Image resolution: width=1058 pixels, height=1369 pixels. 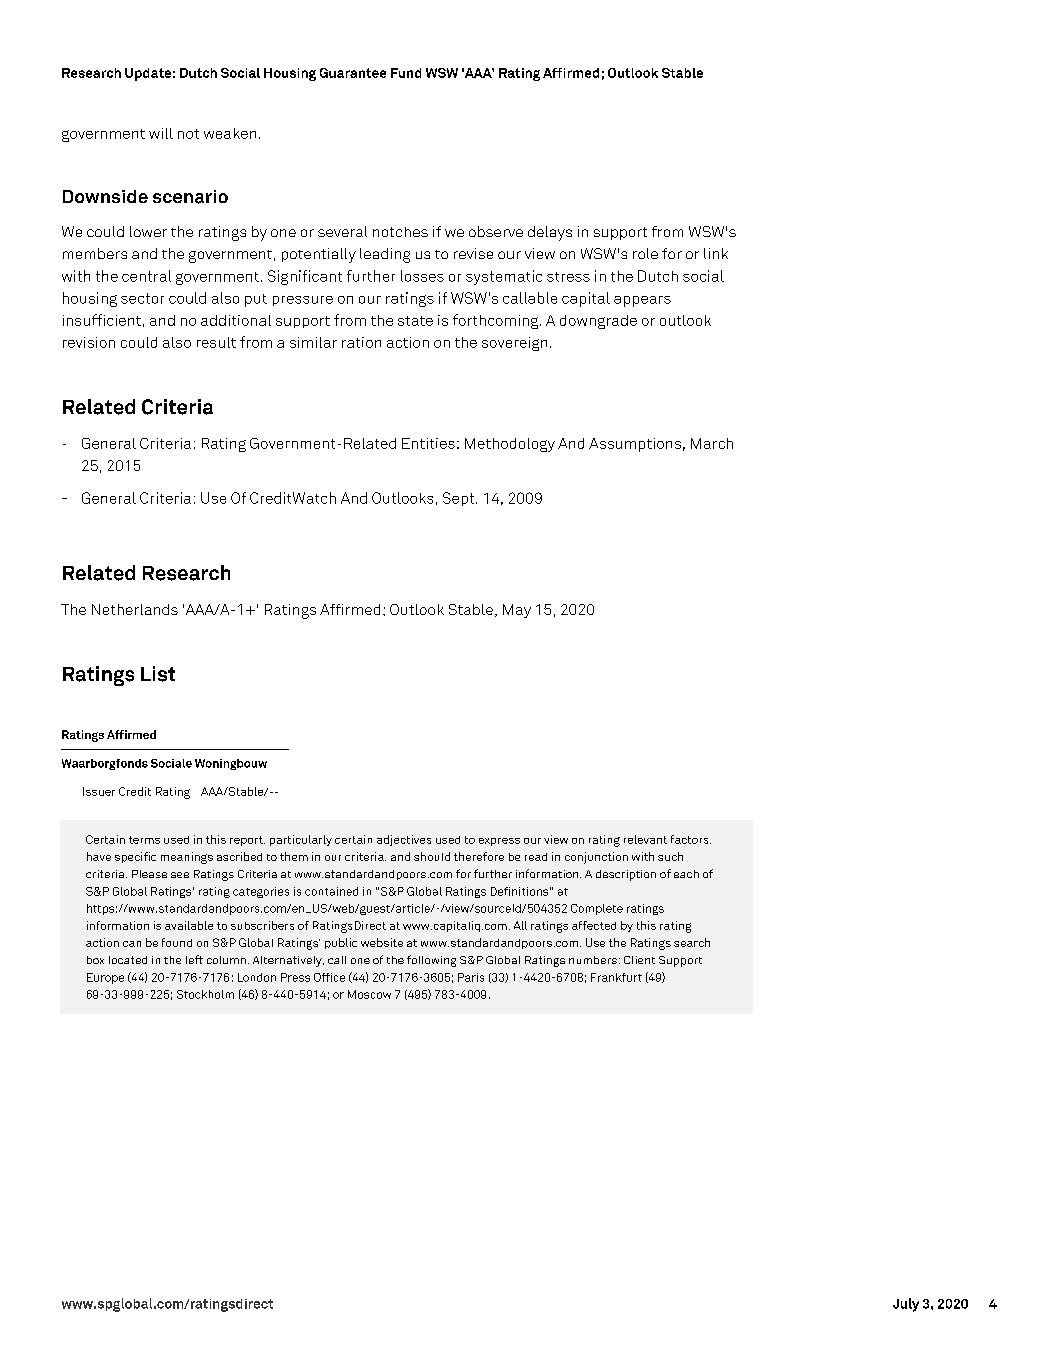 I want to click on Sept, so click(x=460, y=499).
